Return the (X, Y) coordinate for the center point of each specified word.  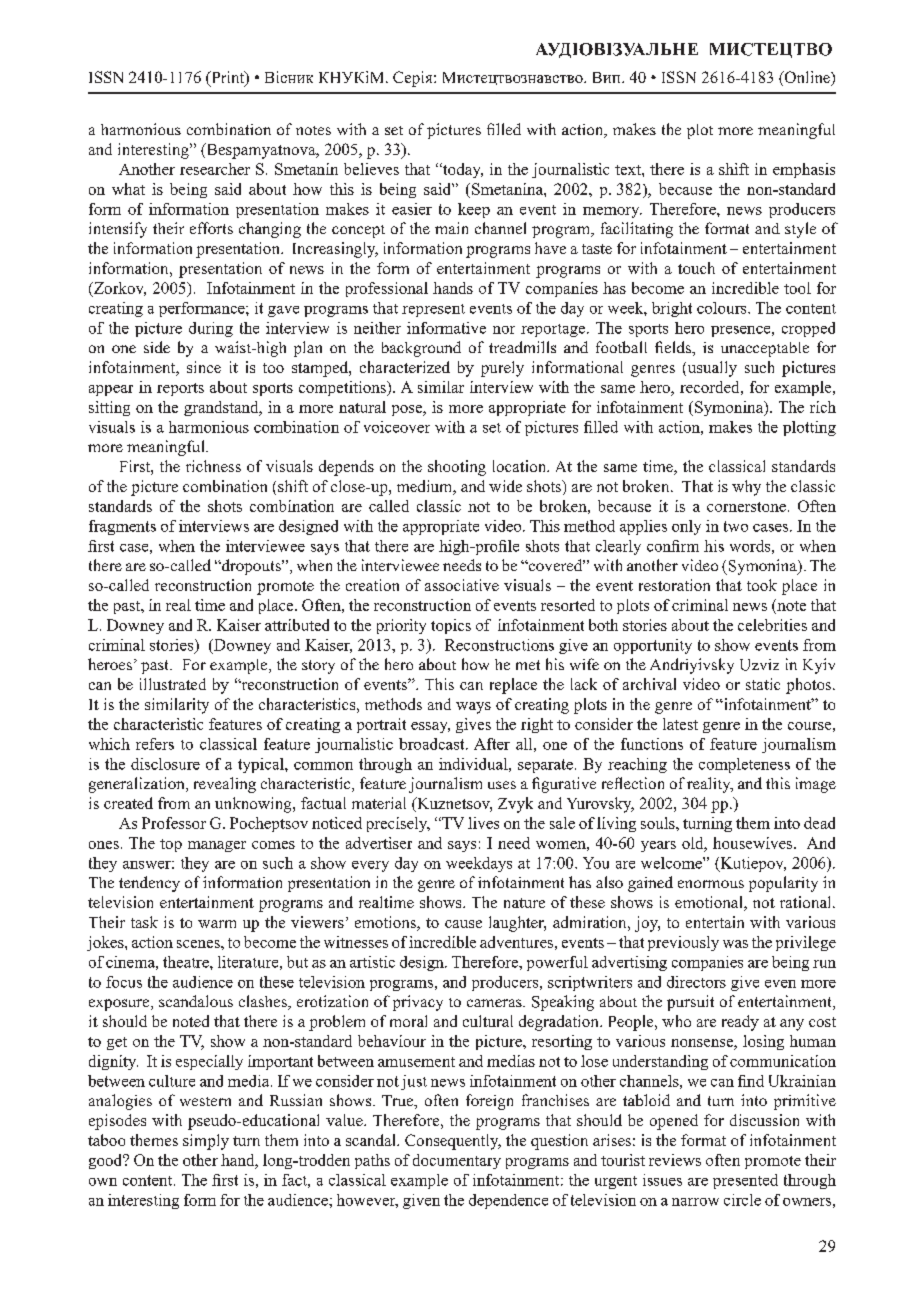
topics (451, 626)
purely (502, 369)
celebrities (772, 625)
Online (807, 78)
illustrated (173, 684)
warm (217, 924)
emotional (710, 903)
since (204, 367)
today (462, 170)
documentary (457, 1161)
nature (524, 903)
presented (745, 1181)
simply (206, 1142)
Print (228, 78)
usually (711, 369)
